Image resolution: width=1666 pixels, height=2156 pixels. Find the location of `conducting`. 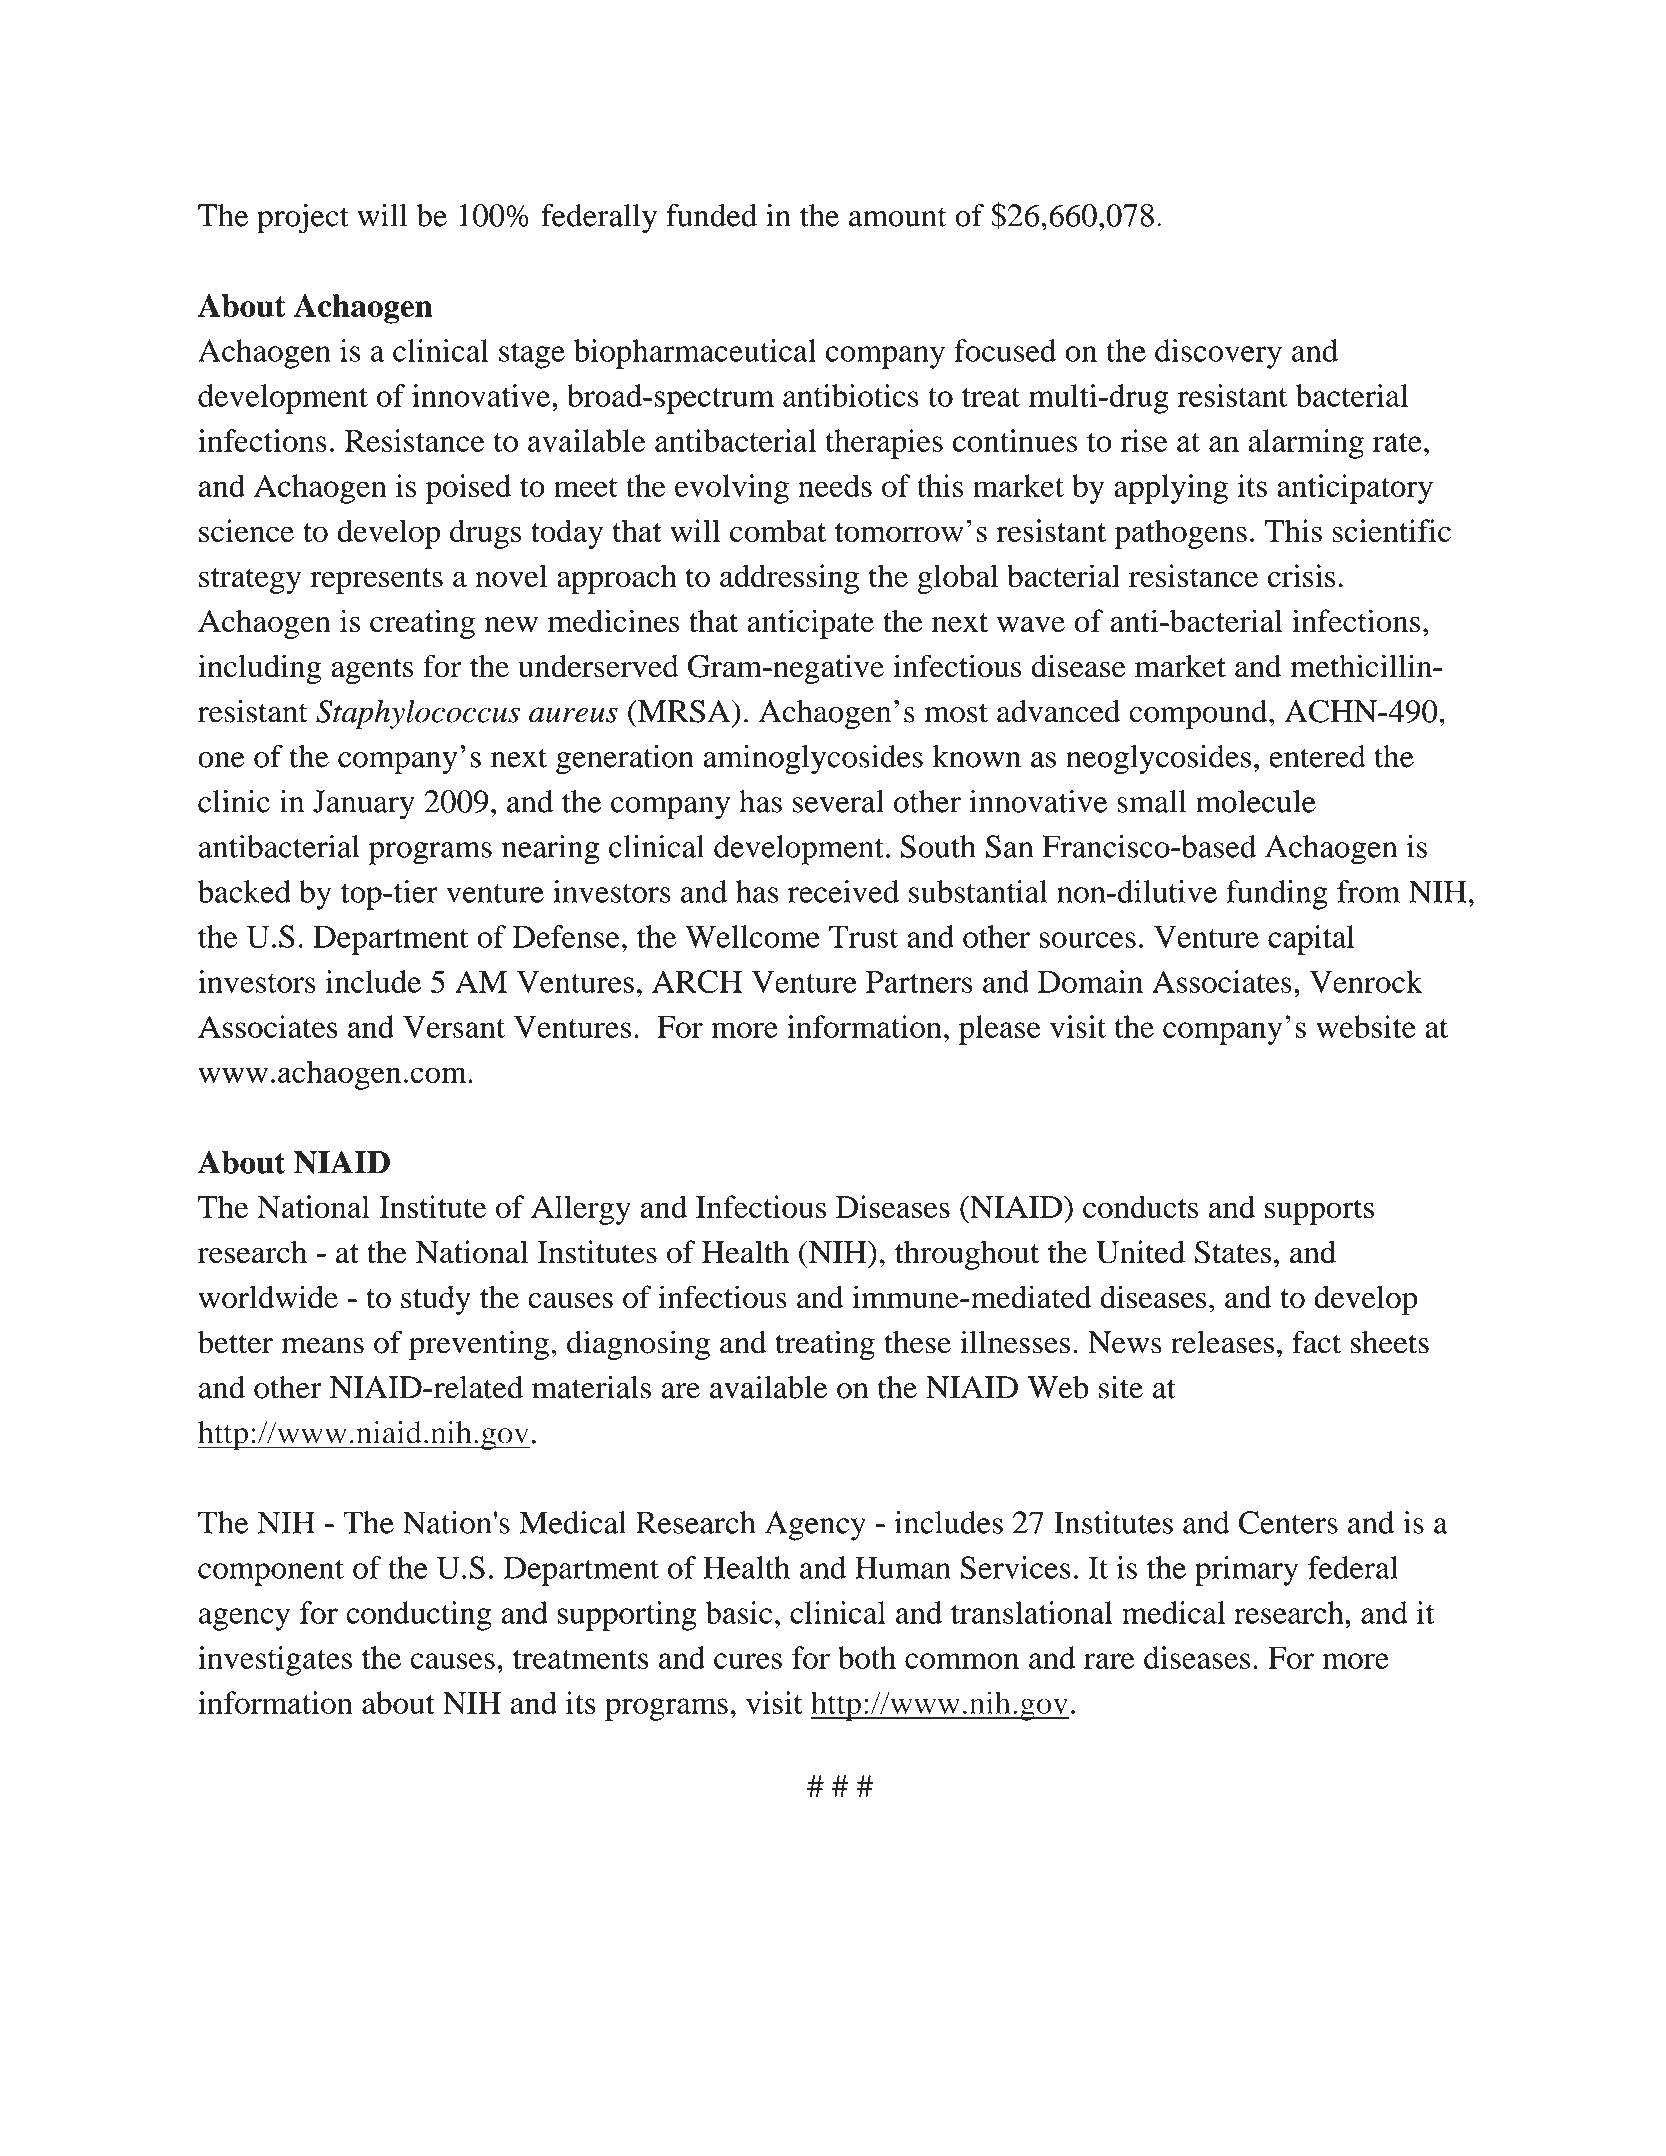

conducting is located at coordinates (419, 1616).
